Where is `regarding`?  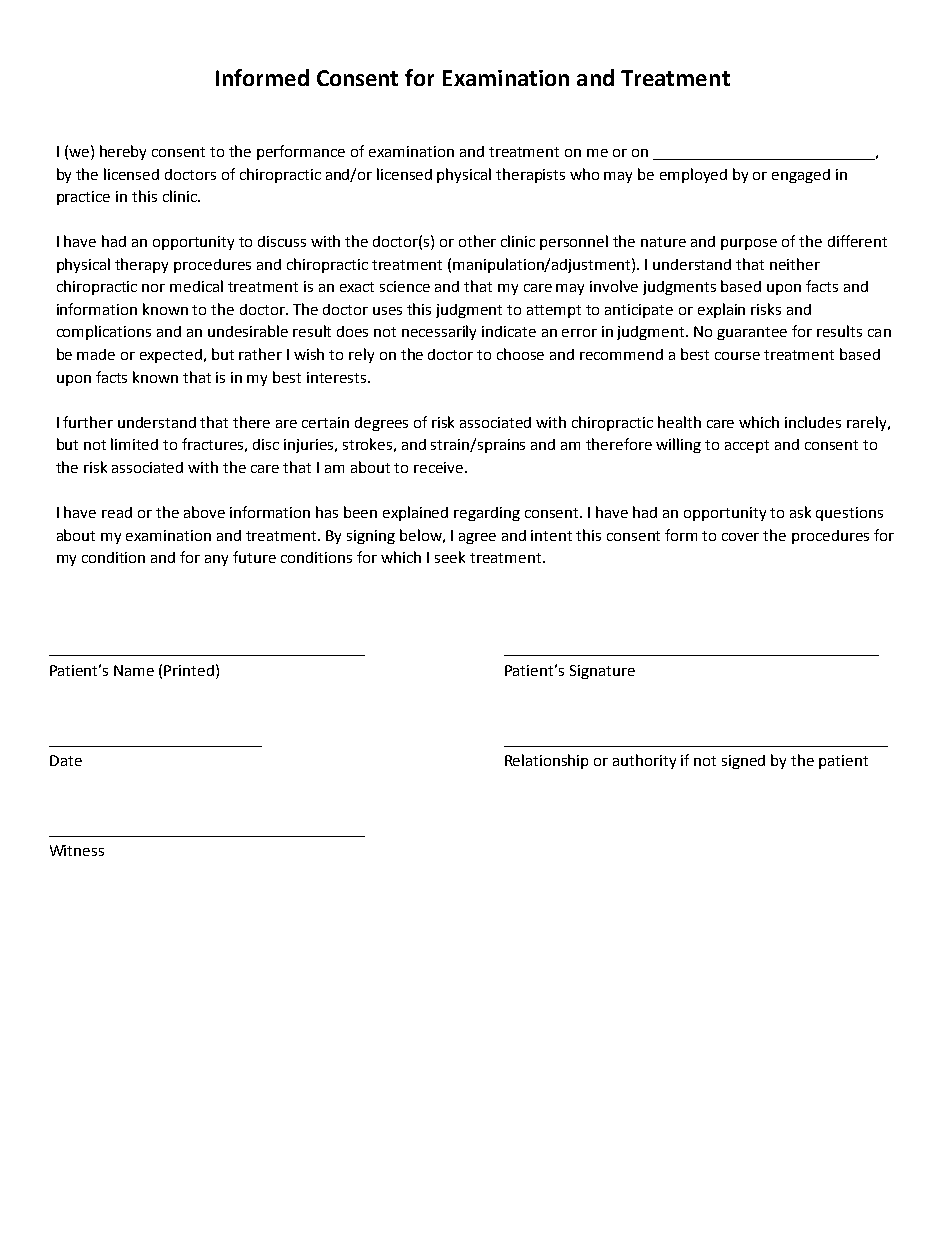
regarding is located at coordinates (487, 514).
